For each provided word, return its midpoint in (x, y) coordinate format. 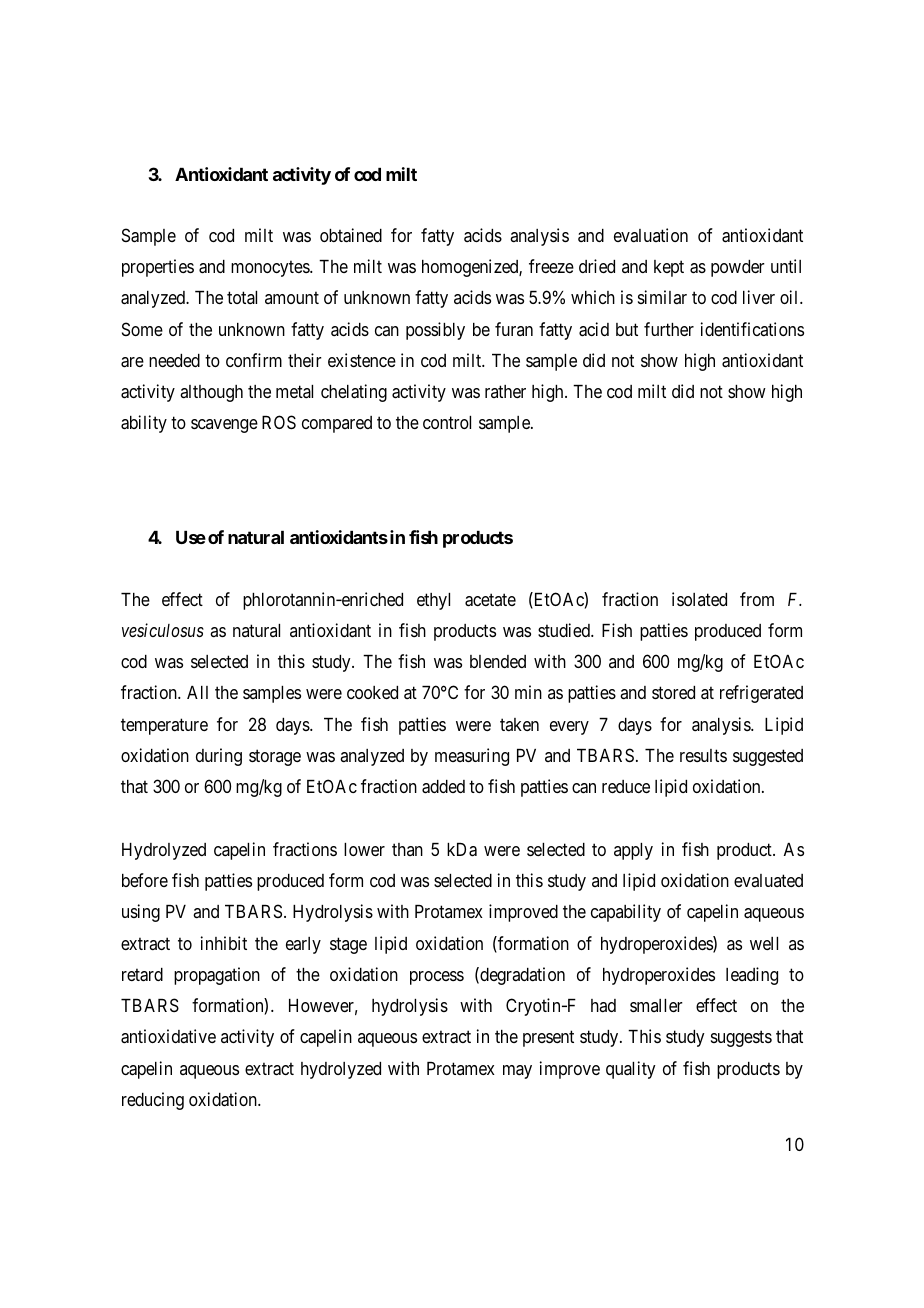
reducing (153, 1101)
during (219, 757)
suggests (741, 1039)
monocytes (271, 269)
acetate (490, 600)
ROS (279, 422)
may (517, 1072)
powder (738, 268)
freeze (551, 266)
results (703, 755)
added (443, 787)
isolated (699, 599)
